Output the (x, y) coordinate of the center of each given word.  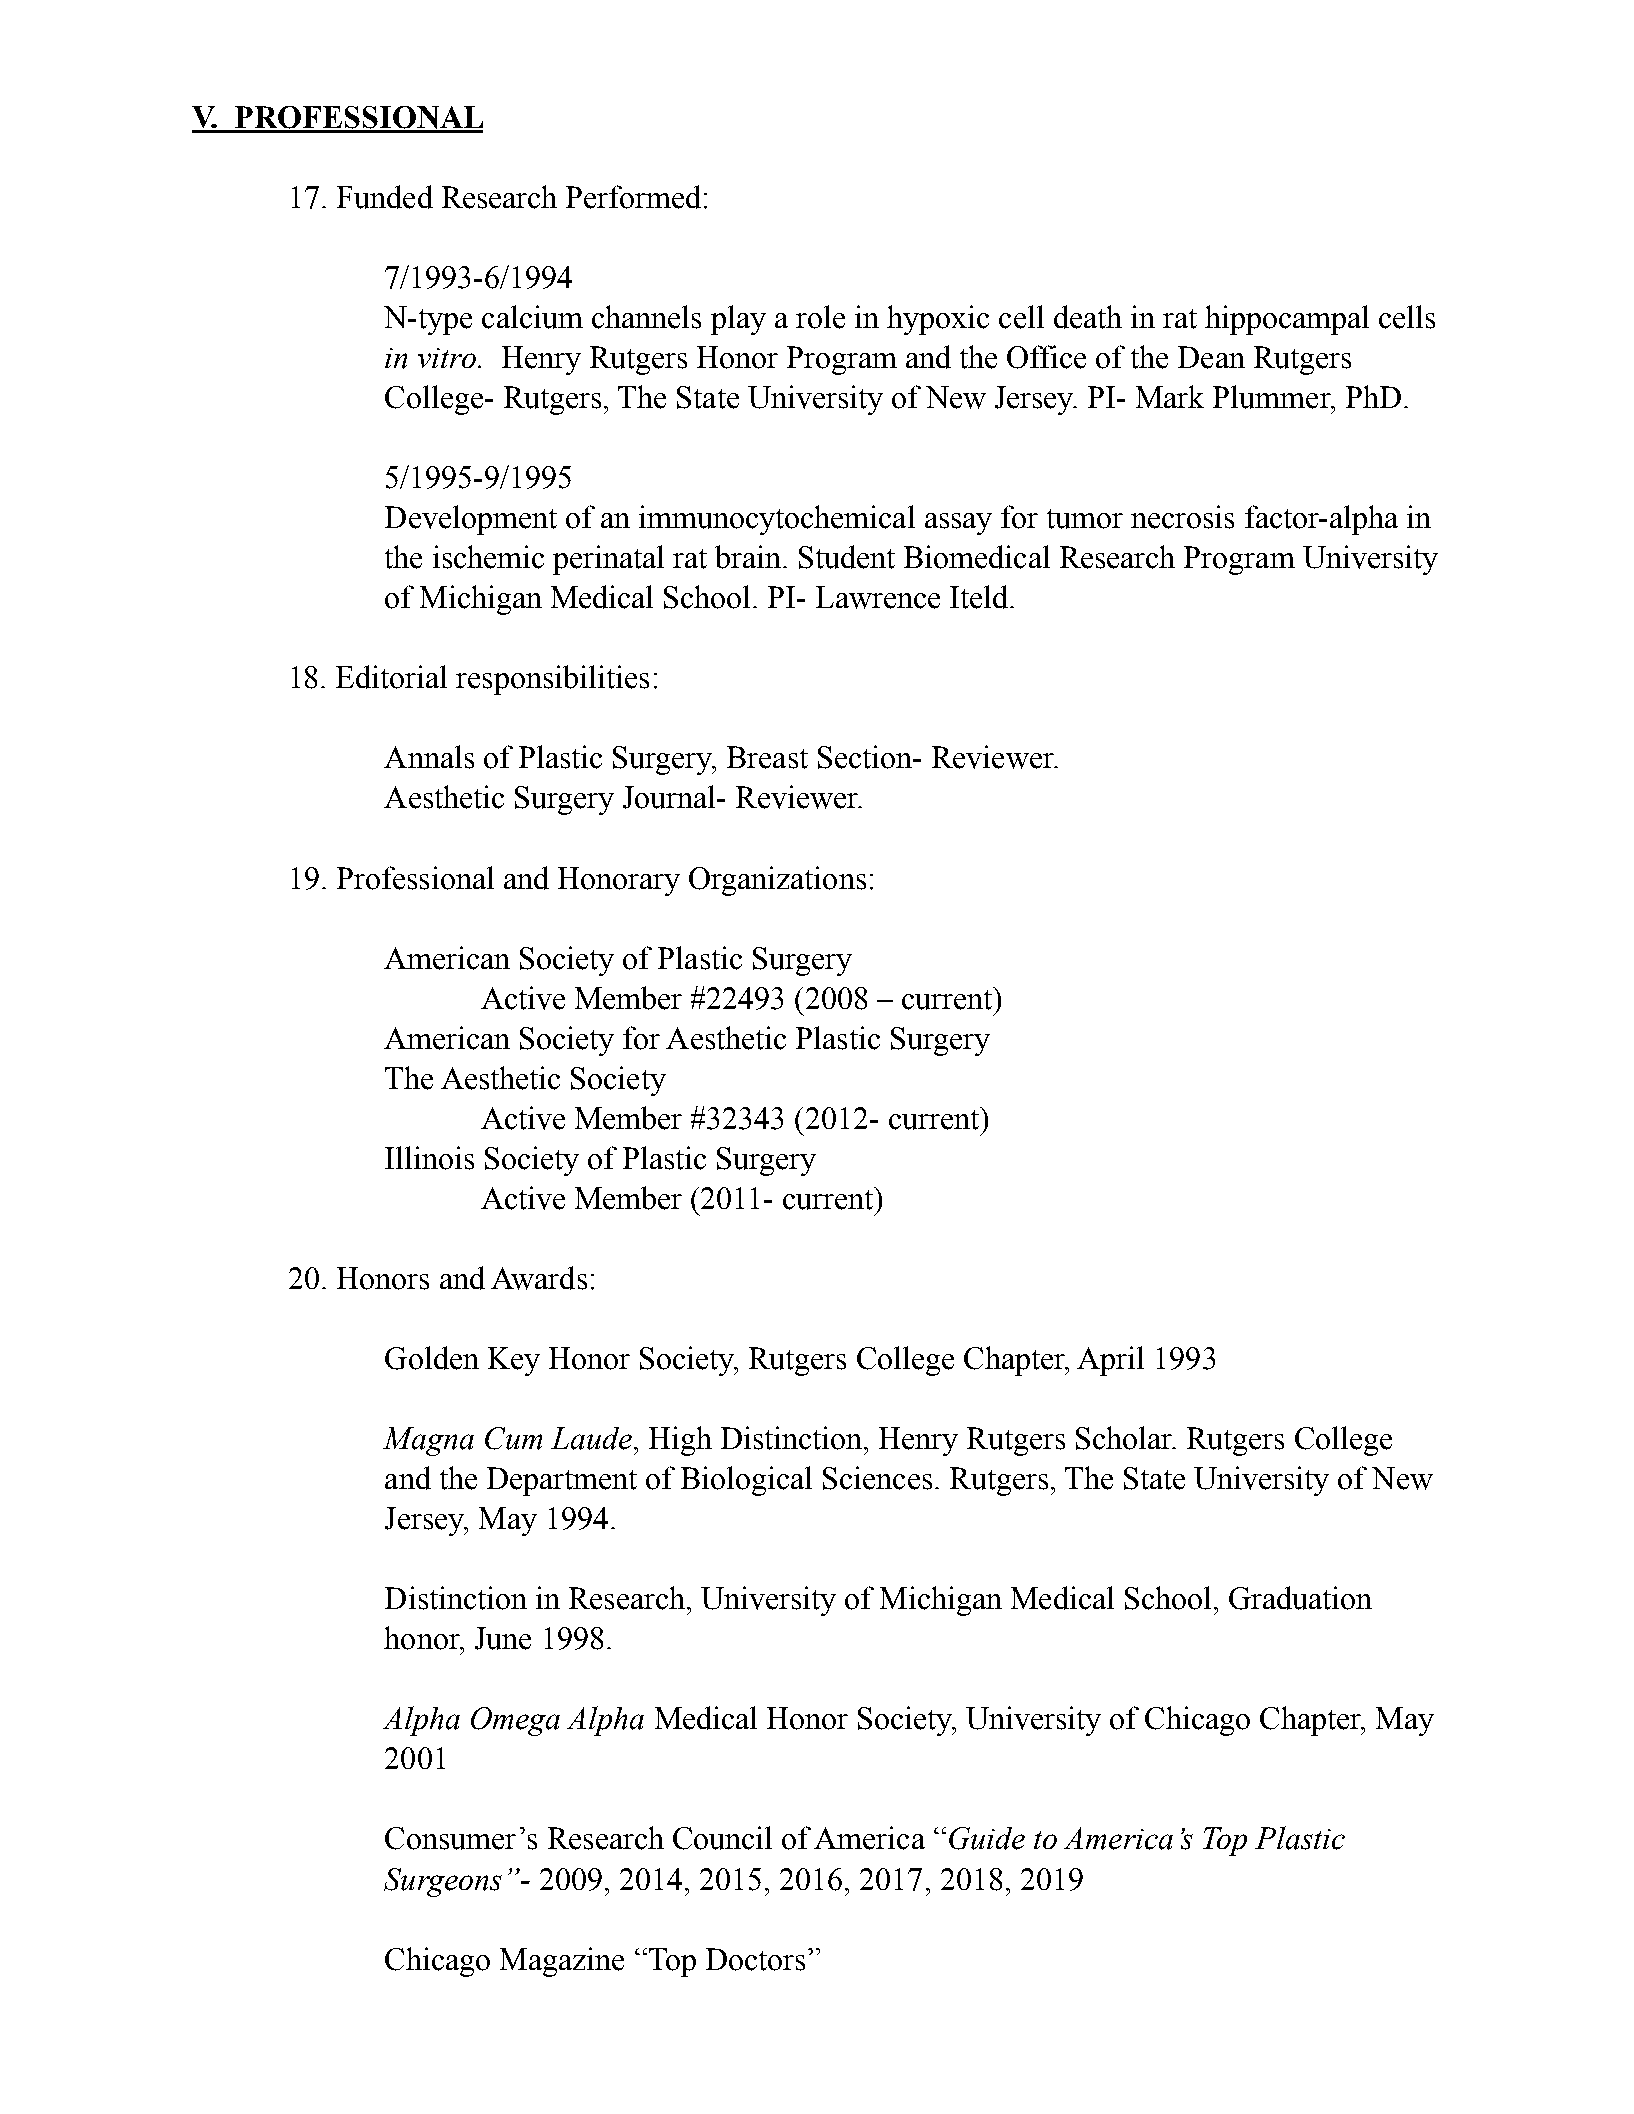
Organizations (777, 881)
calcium (532, 317)
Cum (513, 1438)
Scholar (1125, 1438)
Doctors (755, 1959)
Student (847, 557)
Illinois (429, 1158)
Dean (1211, 357)
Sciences (877, 1478)
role (820, 317)
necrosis (1182, 517)
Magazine (562, 1962)
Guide (987, 1838)
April (1110, 1361)
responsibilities (552, 680)
